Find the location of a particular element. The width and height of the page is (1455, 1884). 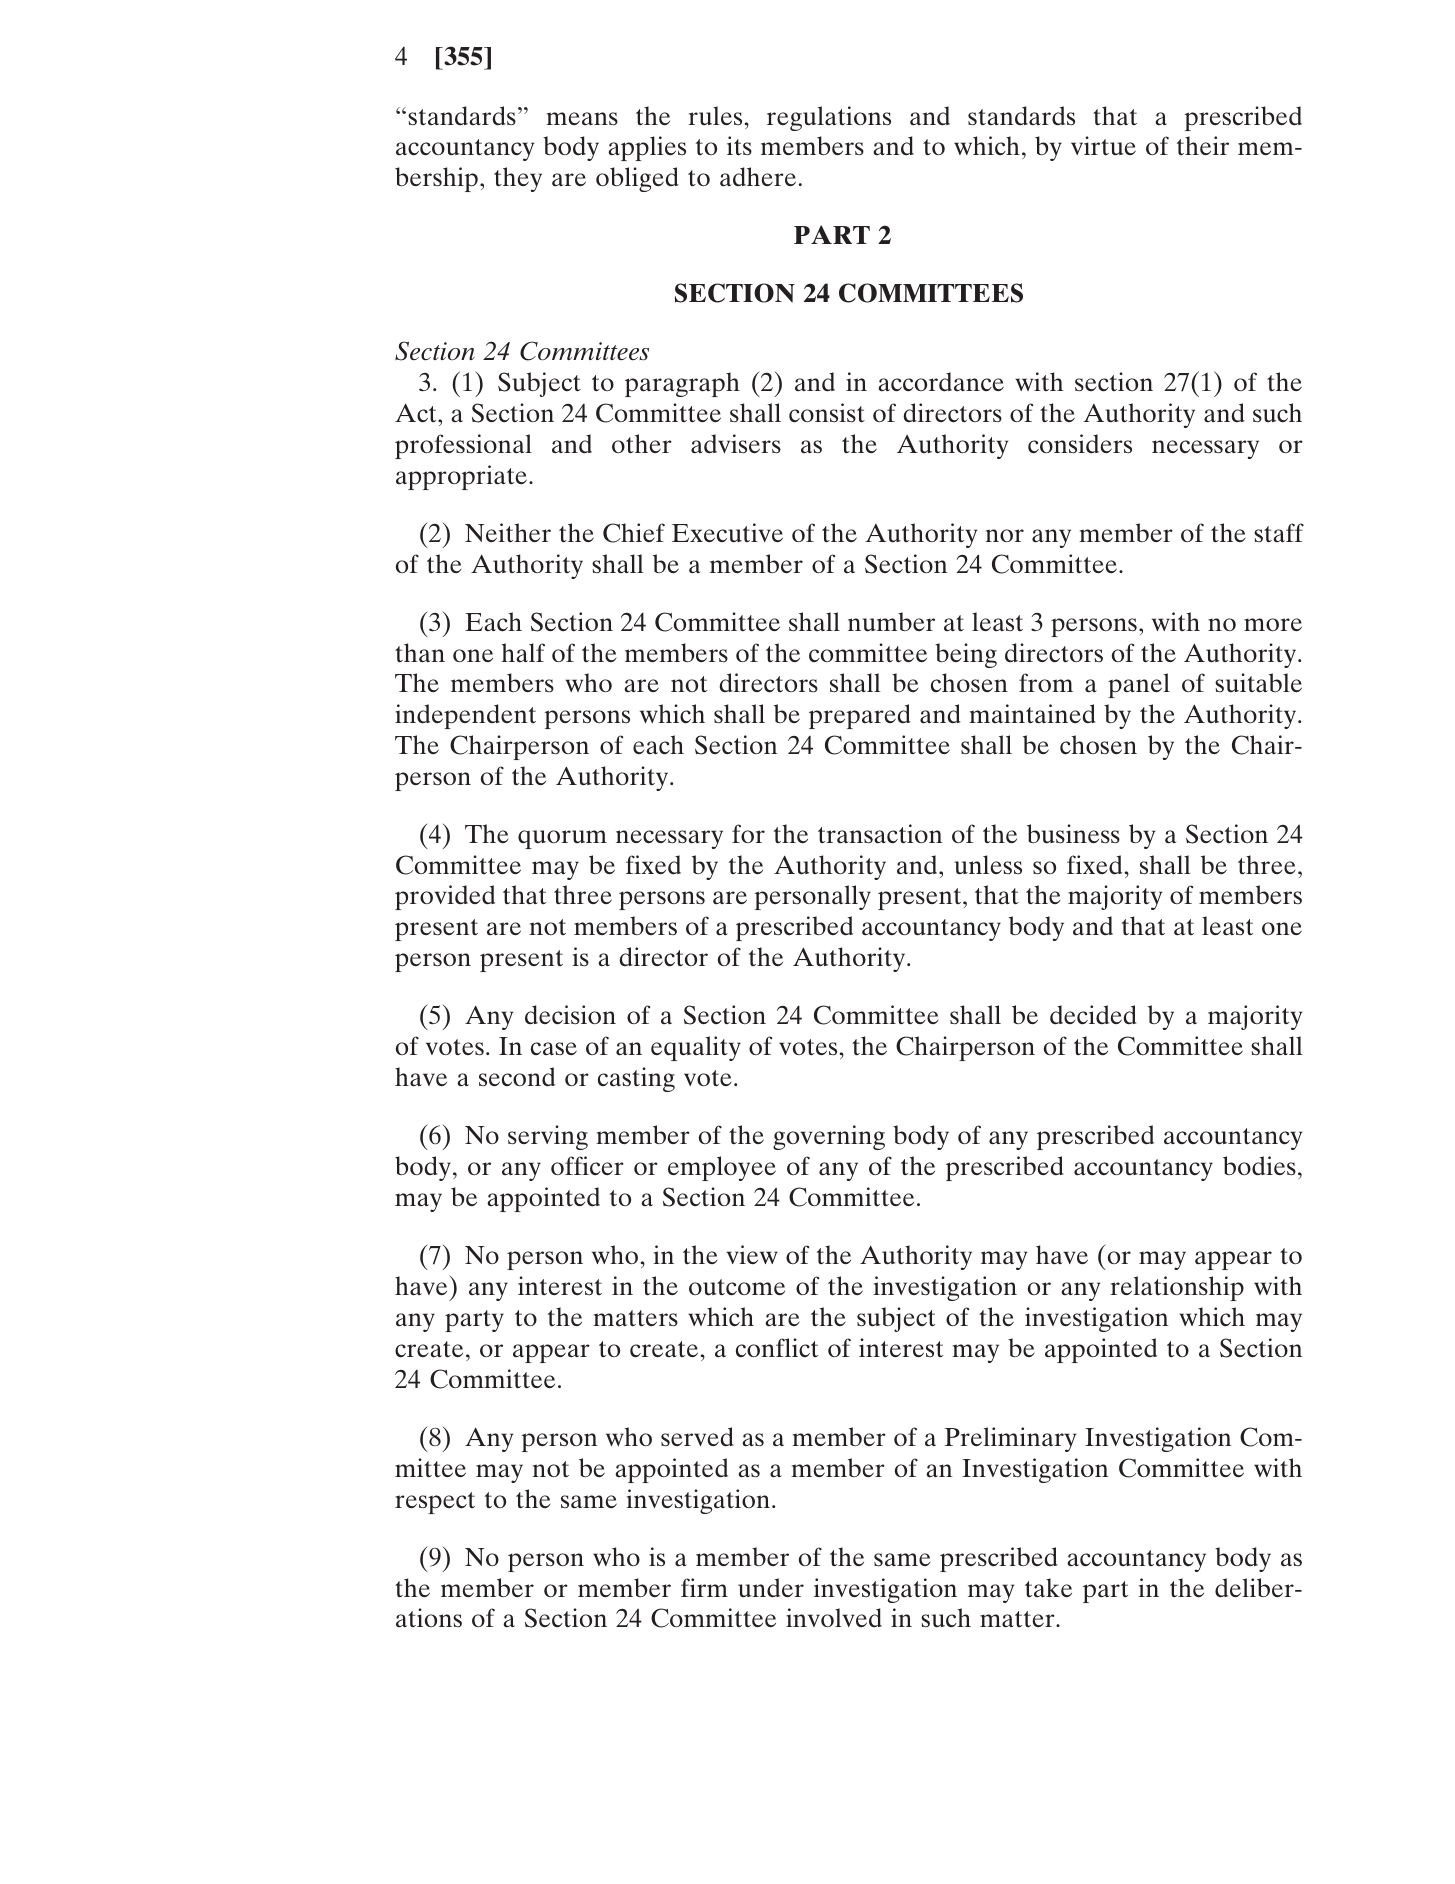

bodies is located at coordinates (1259, 1166).
